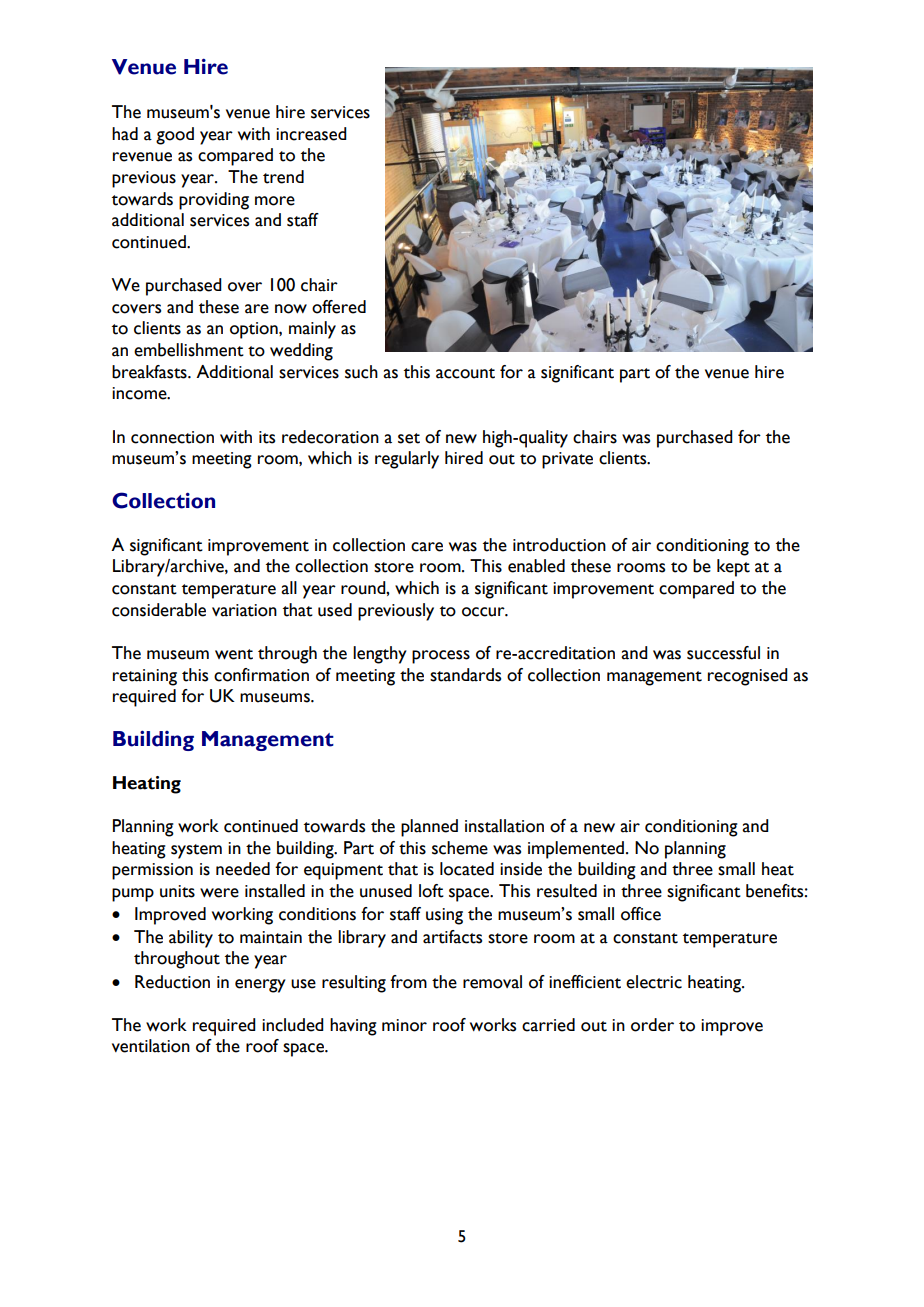 This screenshot has width=924, height=1307. Describe the element at coordinates (172, 437) in the screenshot. I see `connection` at that location.
